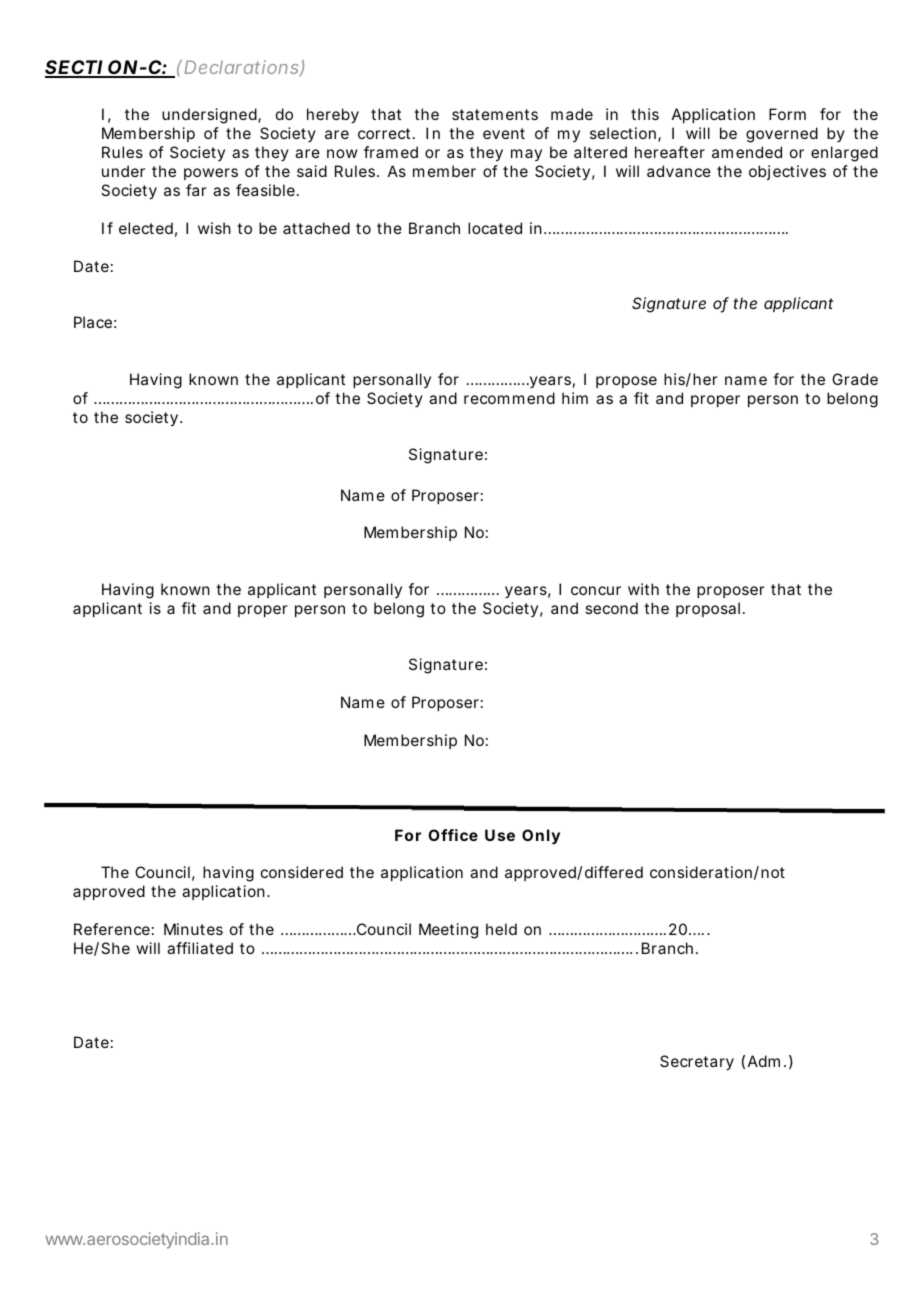 Image resolution: width=924 pixels, height=1308 pixels. Describe the element at coordinates (708, 609) in the screenshot. I see `proposal` at that location.
